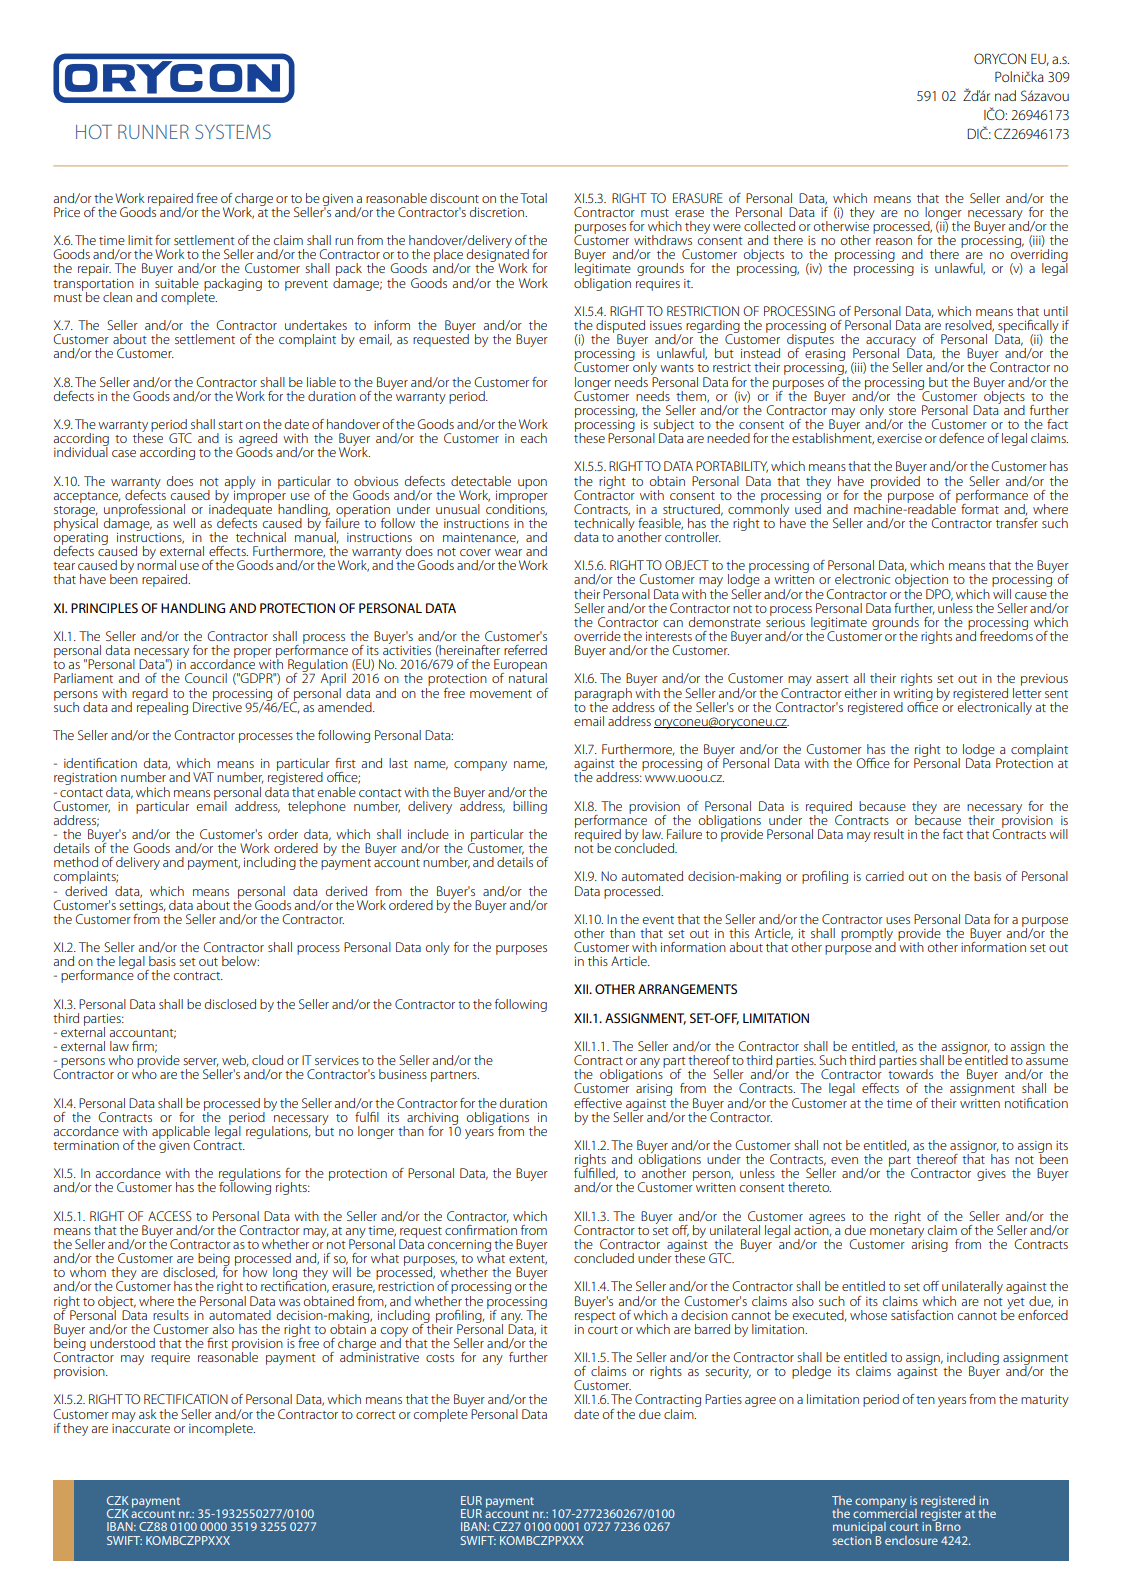 Image resolution: width=1122 pixels, height=1587 pixels. Describe the element at coordinates (947, 1525) in the document. I see `Brno` at that location.
